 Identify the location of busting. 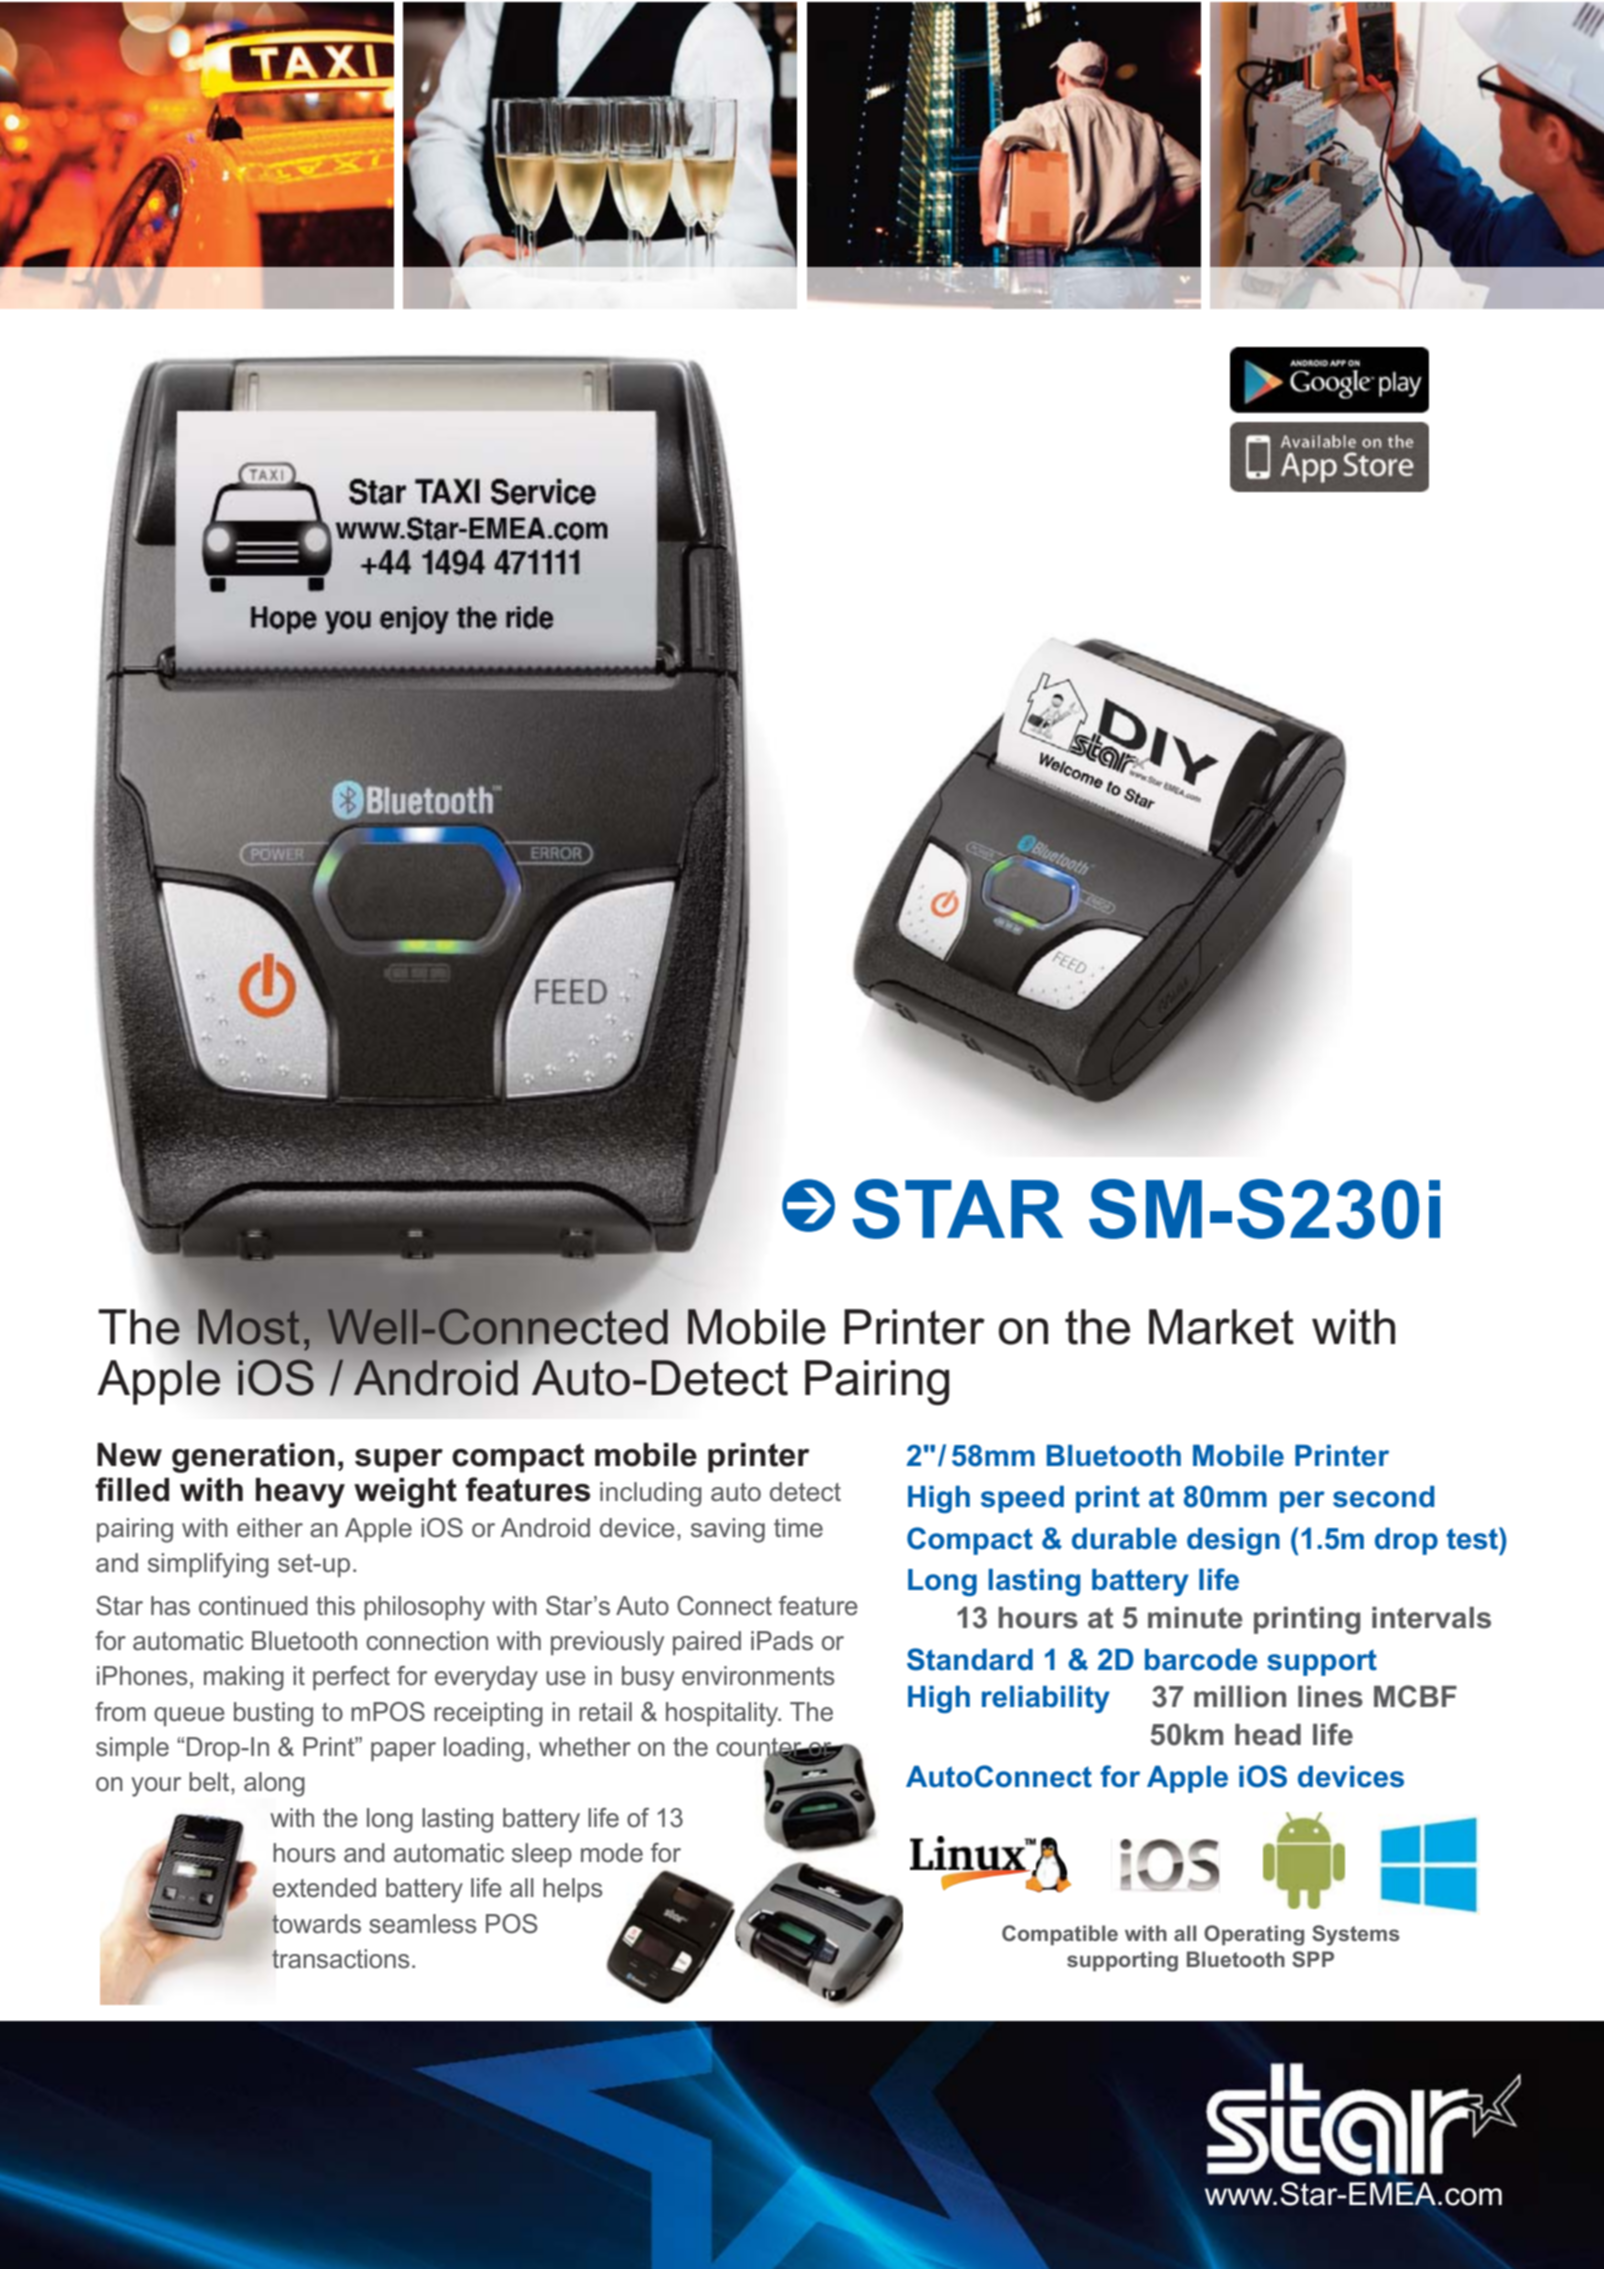
(273, 1714).
